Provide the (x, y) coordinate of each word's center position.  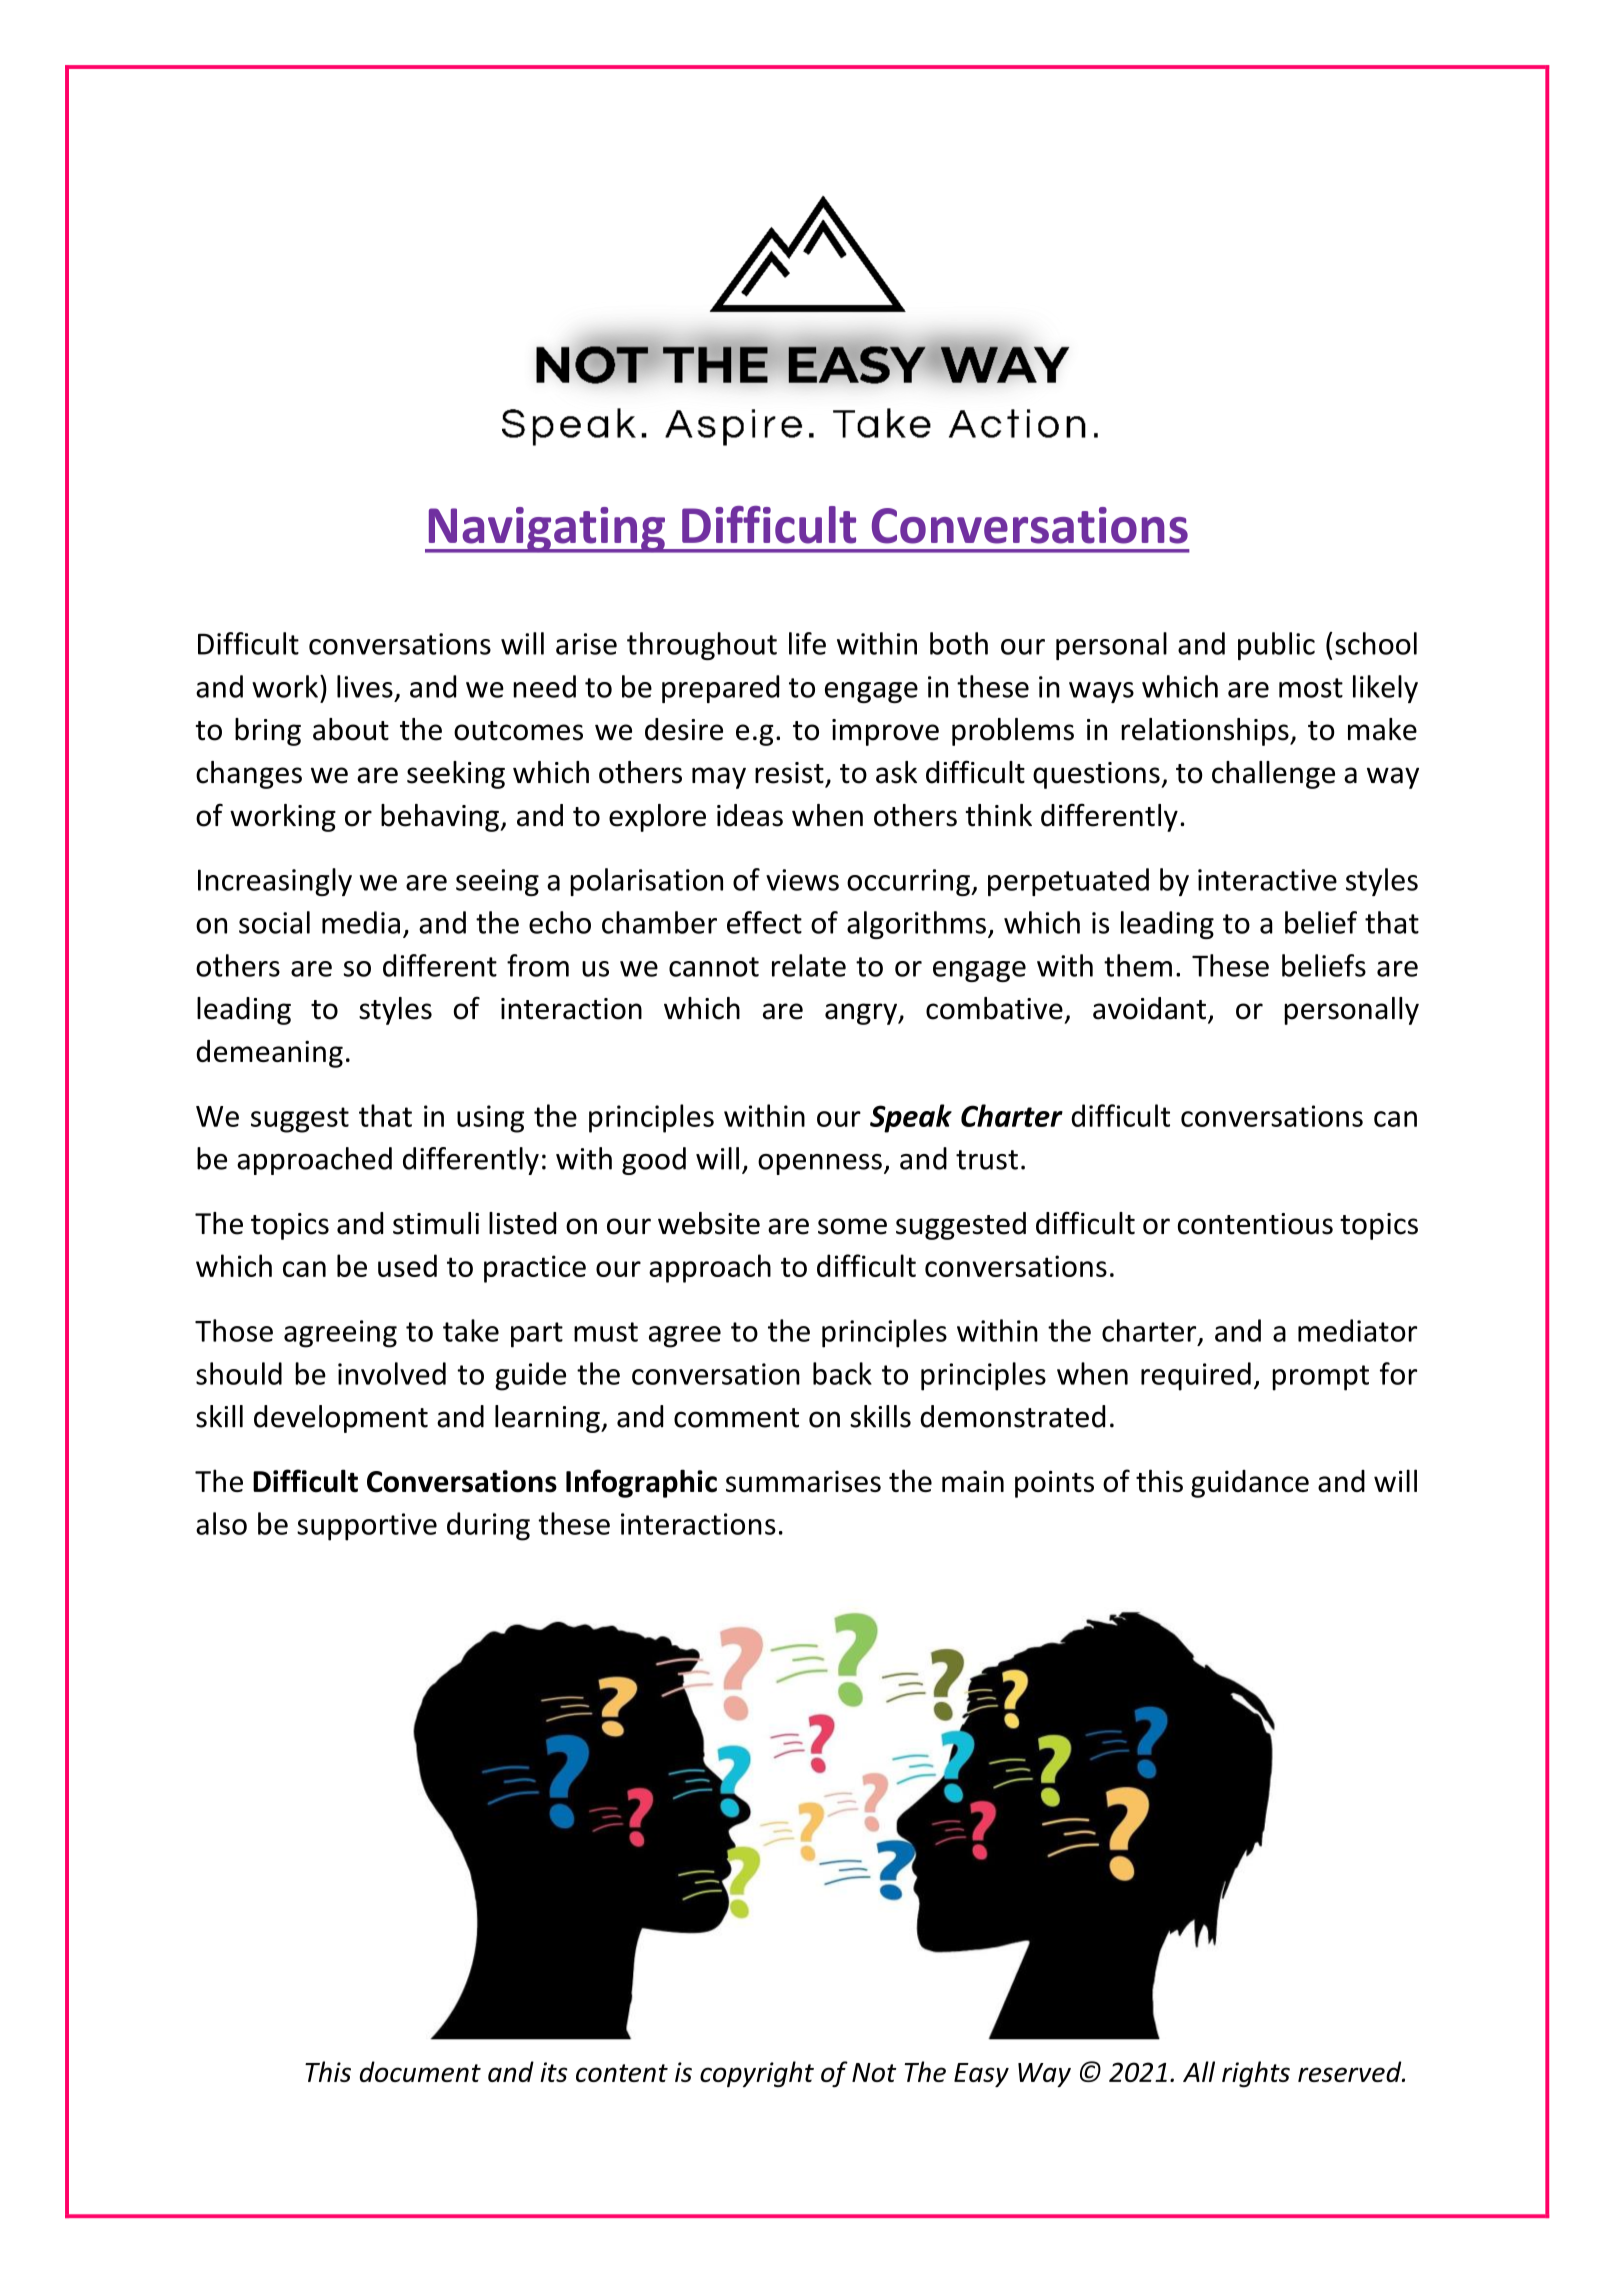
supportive (367, 1527)
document (420, 2071)
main (973, 1481)
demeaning (269, 1054)
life (807, 643)
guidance (1250, 1484)
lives (365, 686)
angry (862, 1014)
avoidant (1149, 1008)
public (1276, 646)
